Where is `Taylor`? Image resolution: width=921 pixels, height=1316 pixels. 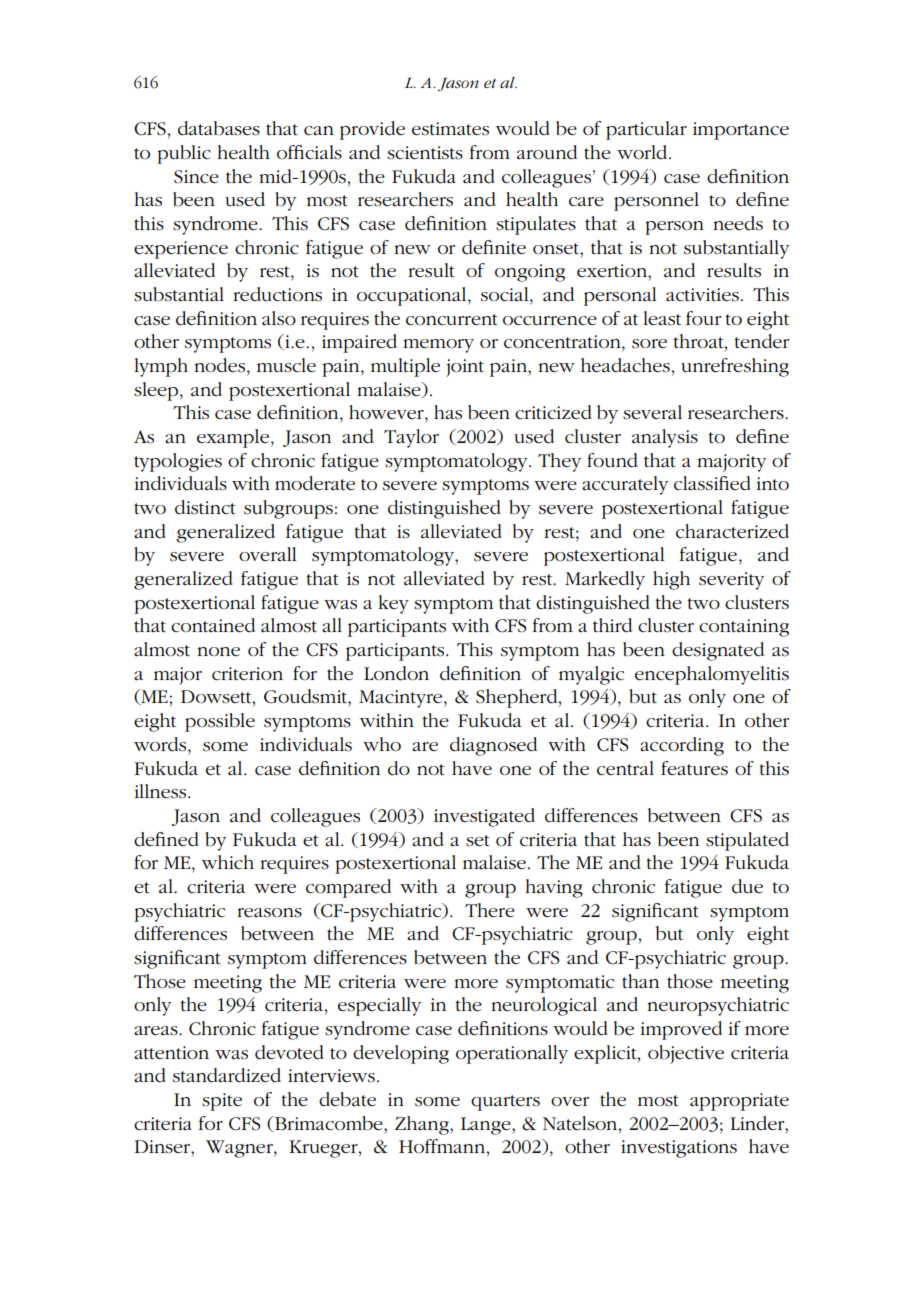
Taylor is located at coordinates (411, 438).
